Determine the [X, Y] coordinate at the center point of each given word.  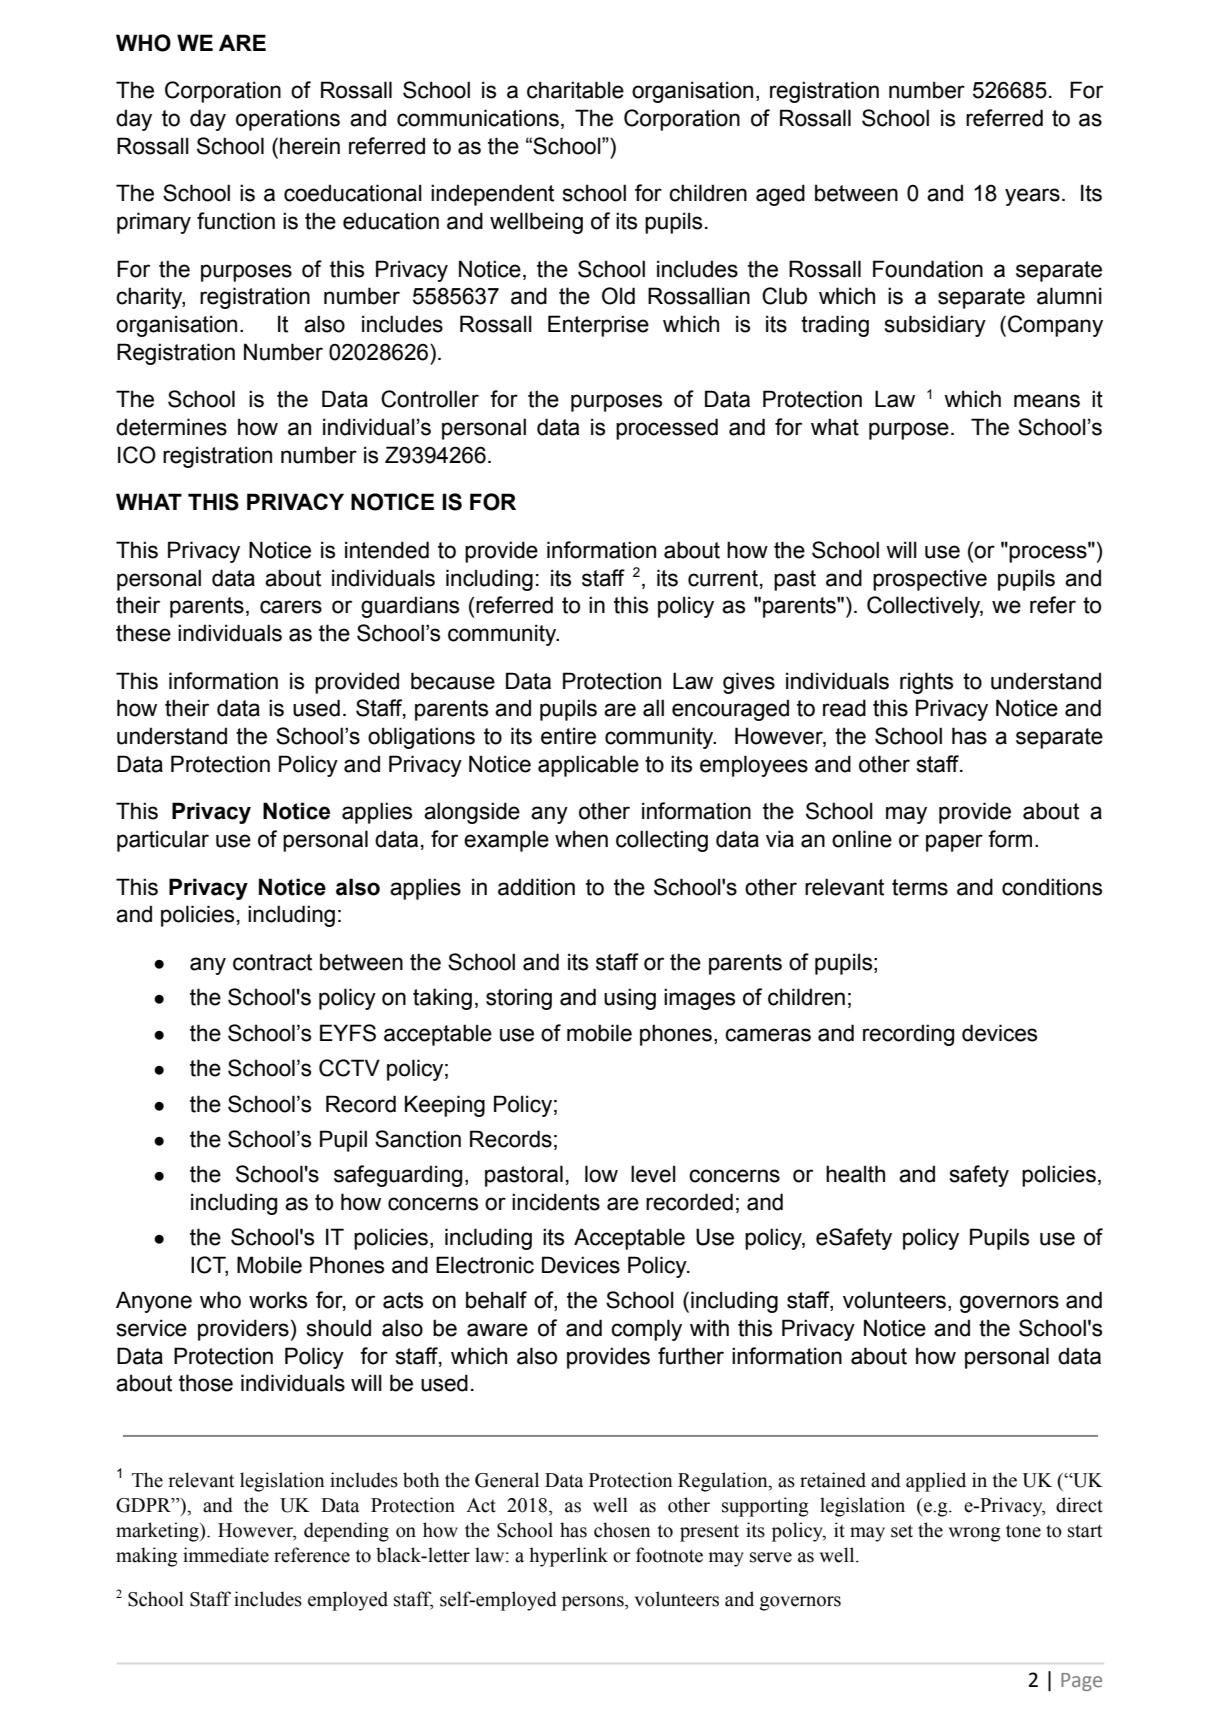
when [581, 839]
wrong [974, 1534]
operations [288, 120]
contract [272, 962]
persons [594, 1603]
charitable [575, 90]
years [1032, 197]
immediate [226, 1555]
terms [920, 887]
